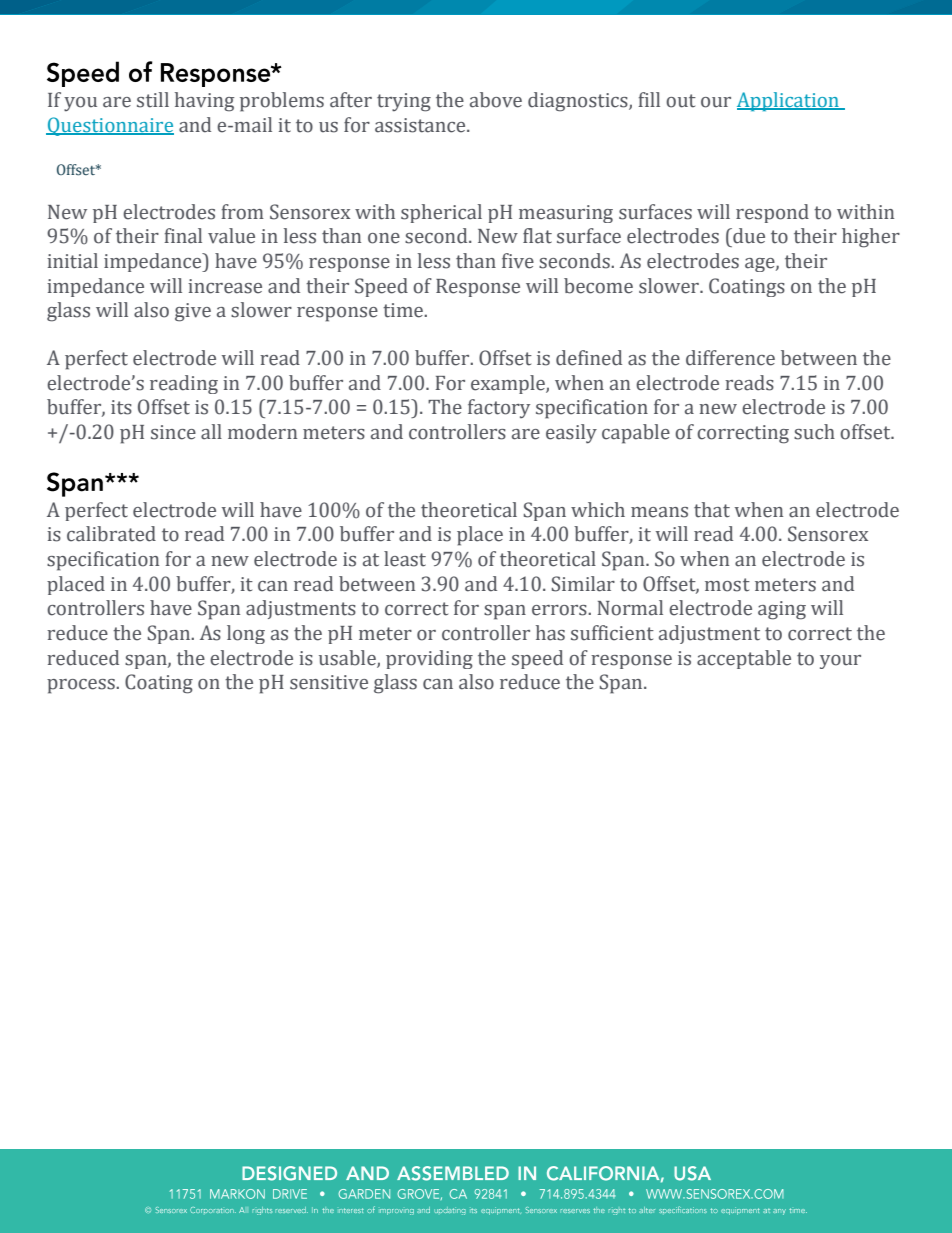  I want to click on difference, so click(730, 358).
